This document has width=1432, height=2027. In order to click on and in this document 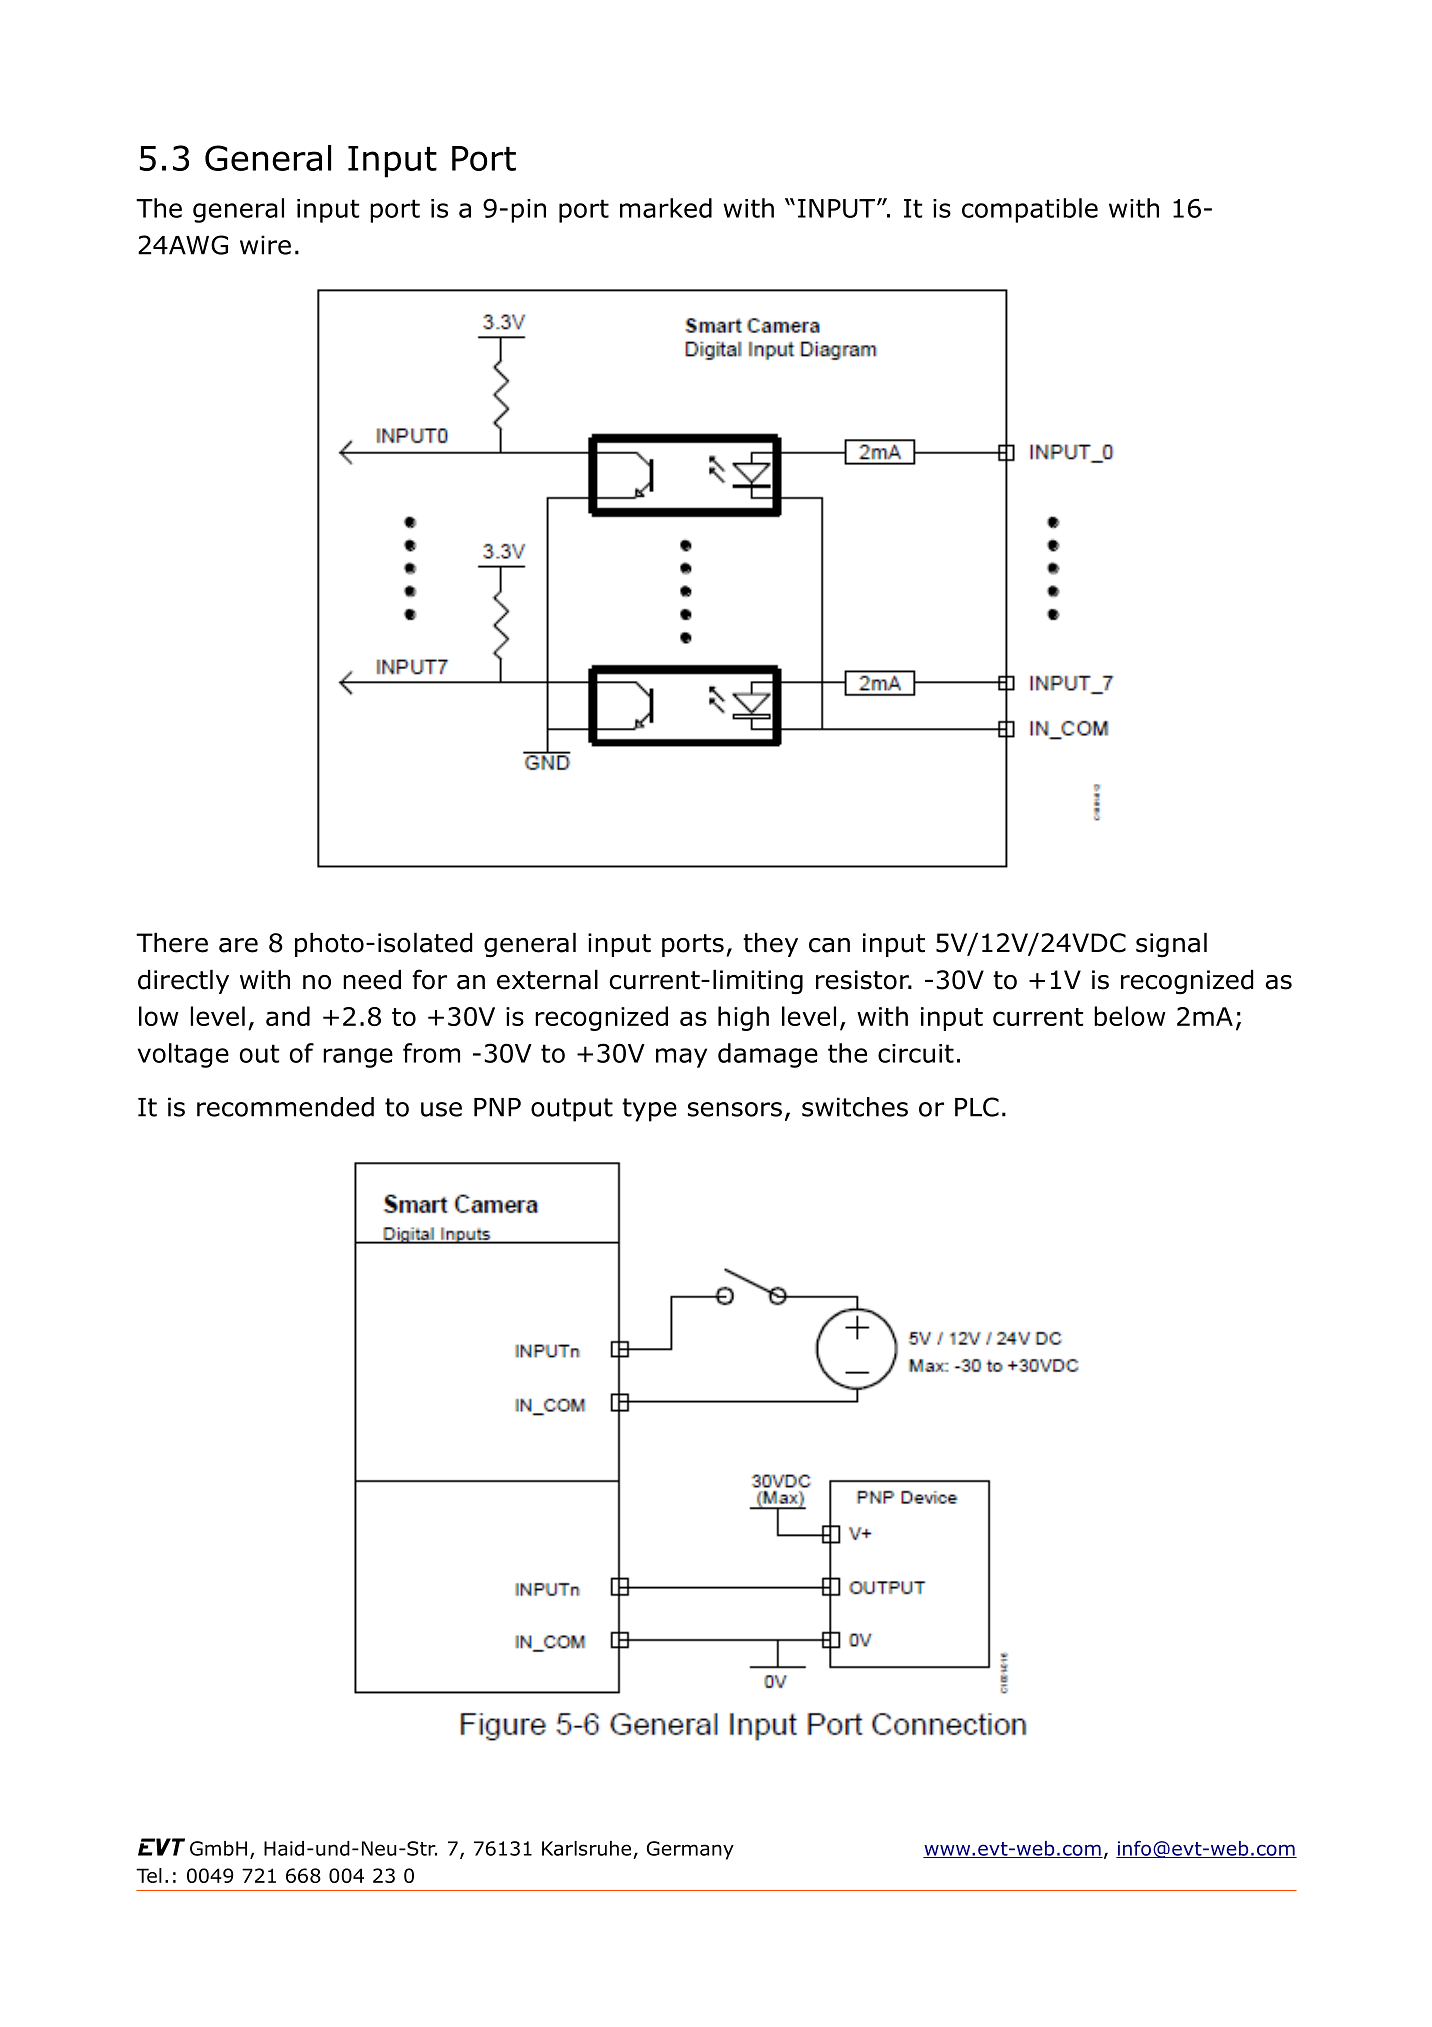, I will do `click(288, 1016)`.
